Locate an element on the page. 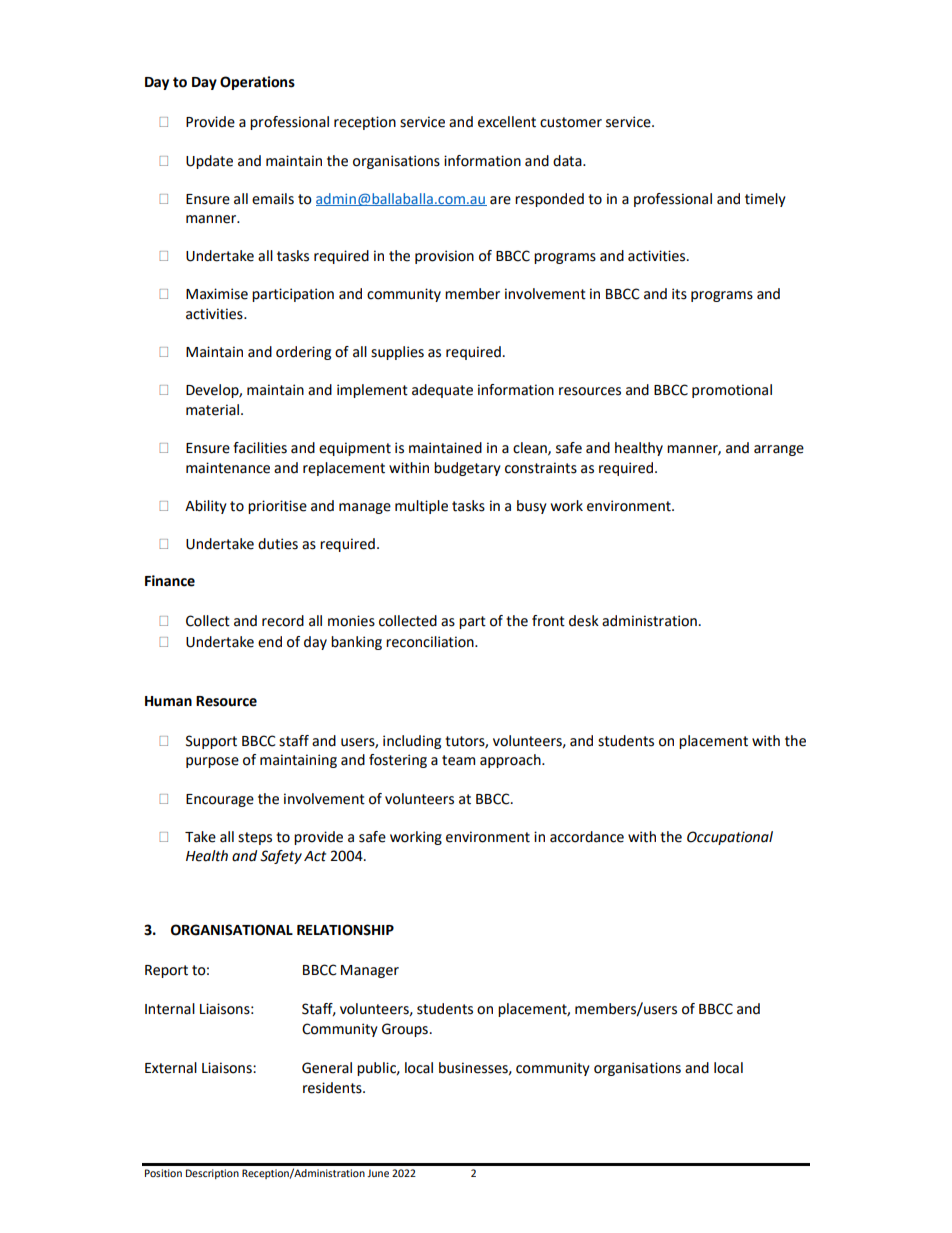  excellent is located at coordinates (507, 122).
